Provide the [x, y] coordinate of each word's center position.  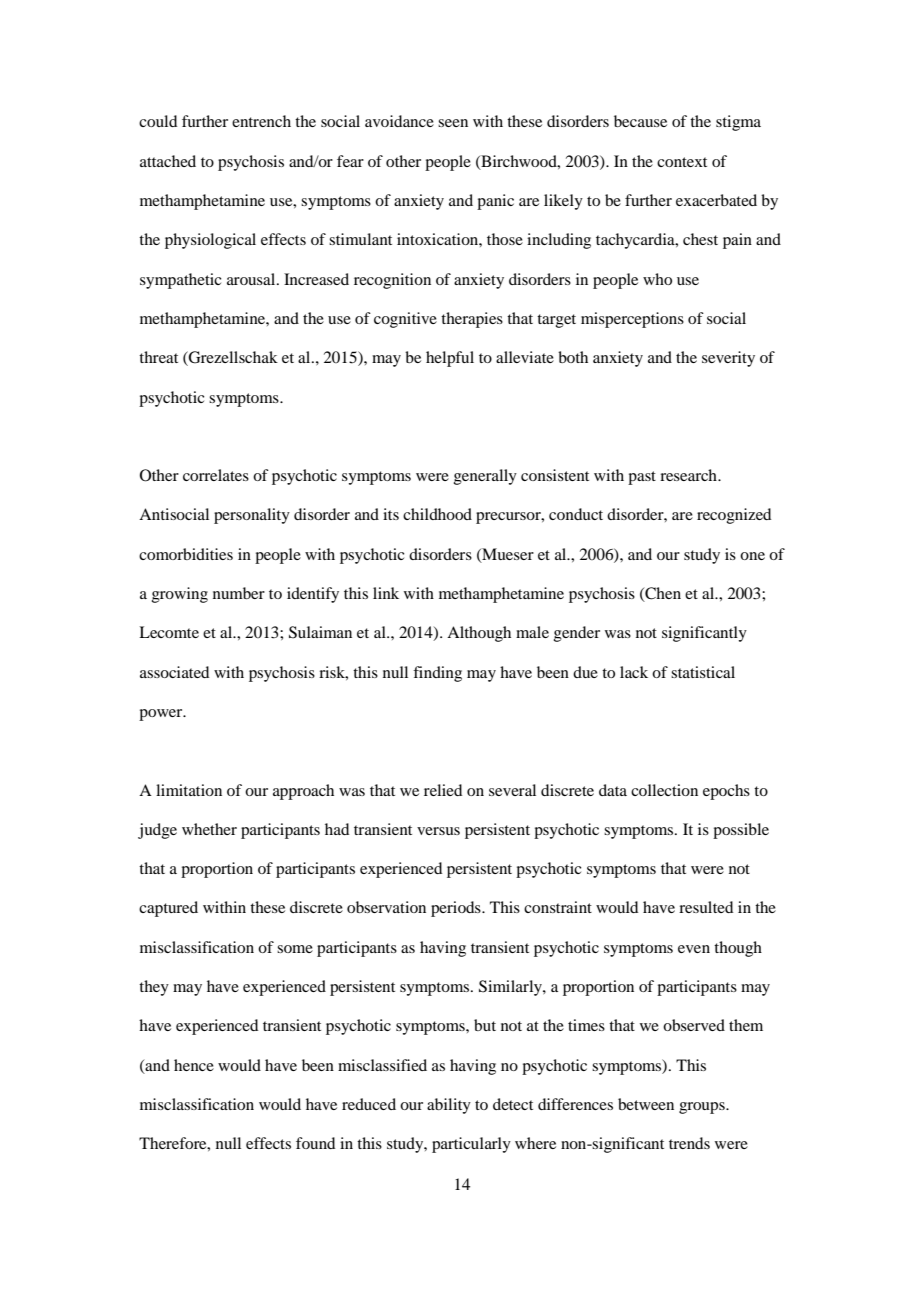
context [682, 162]
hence [194, 1065]
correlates [216, 475]
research [689, 475]
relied [443, 790]
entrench [261, 121]
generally [485, 477]
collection [664, 790]
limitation [189, 790]
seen [453, 123]
